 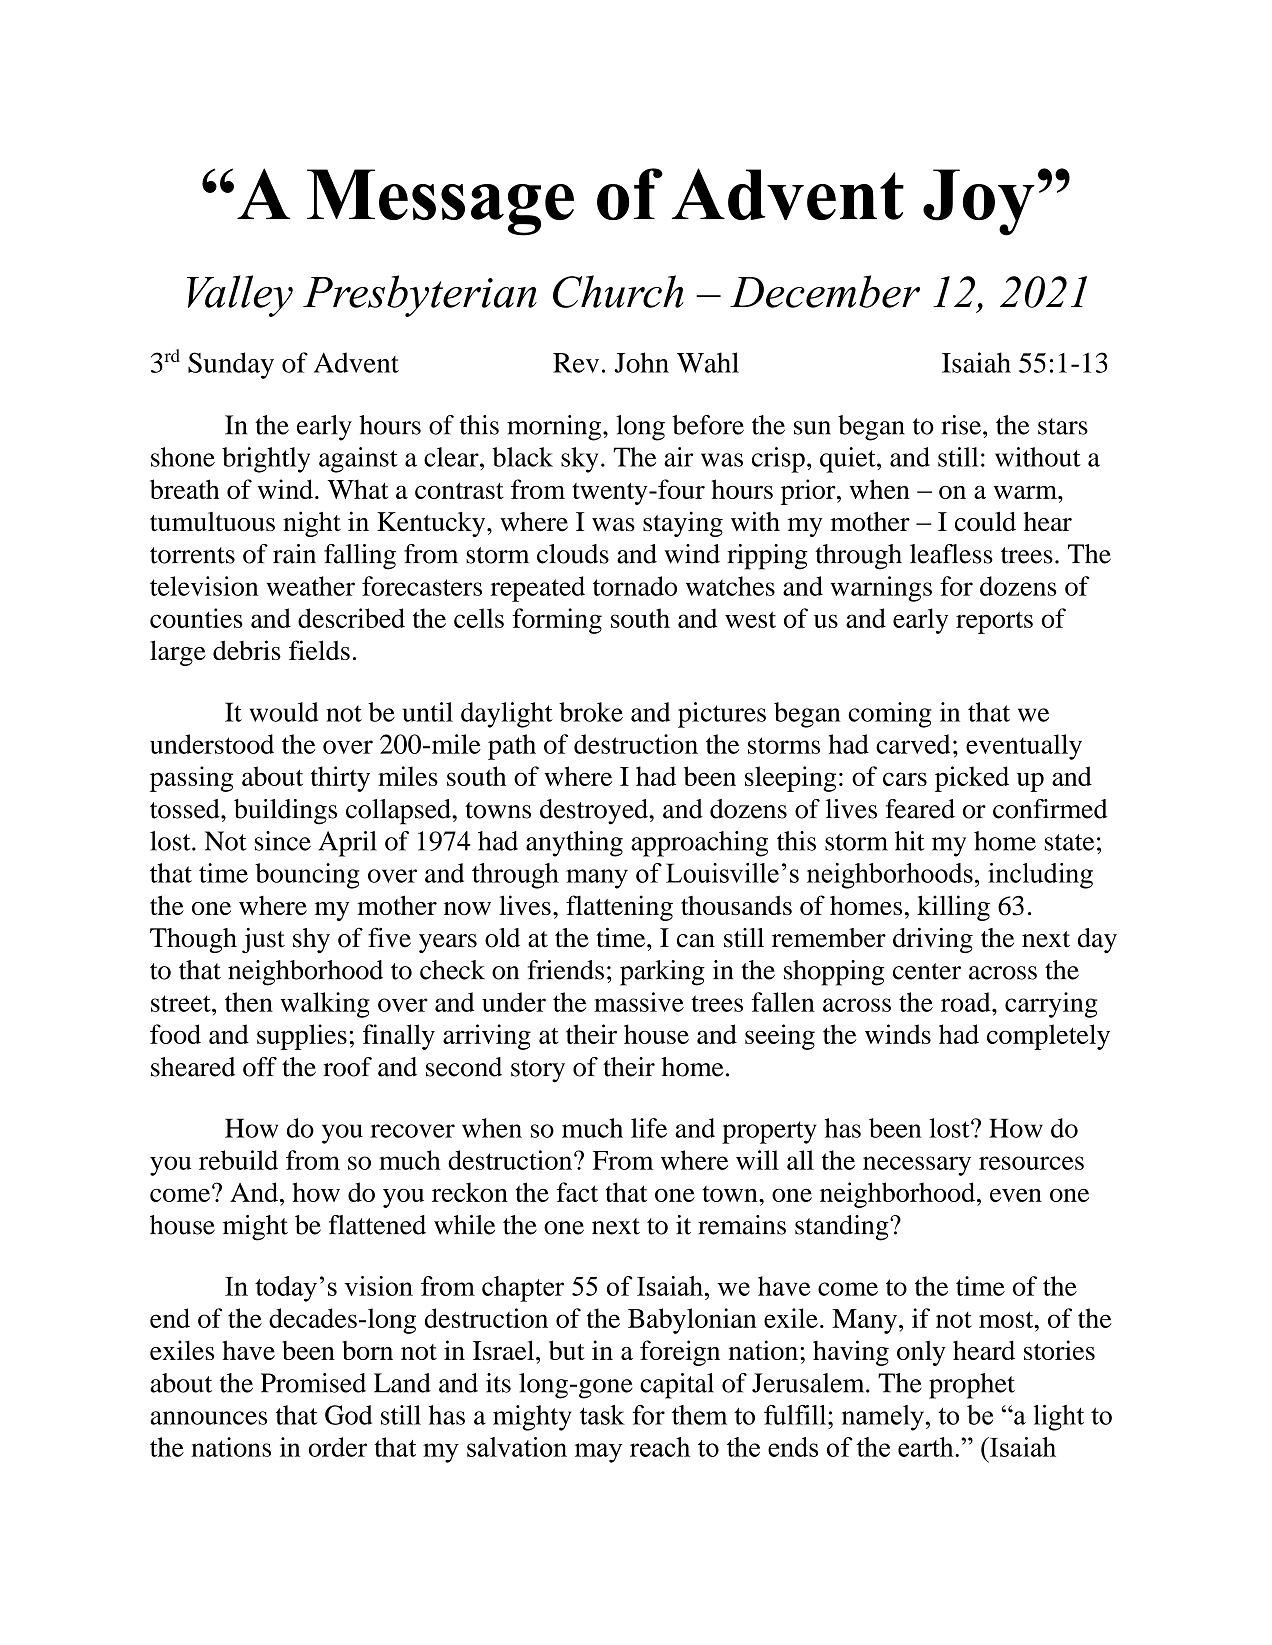 What do you see at coordinates (573, 554) in the image?
I see `clouds` at bounding box center [573, 554].
